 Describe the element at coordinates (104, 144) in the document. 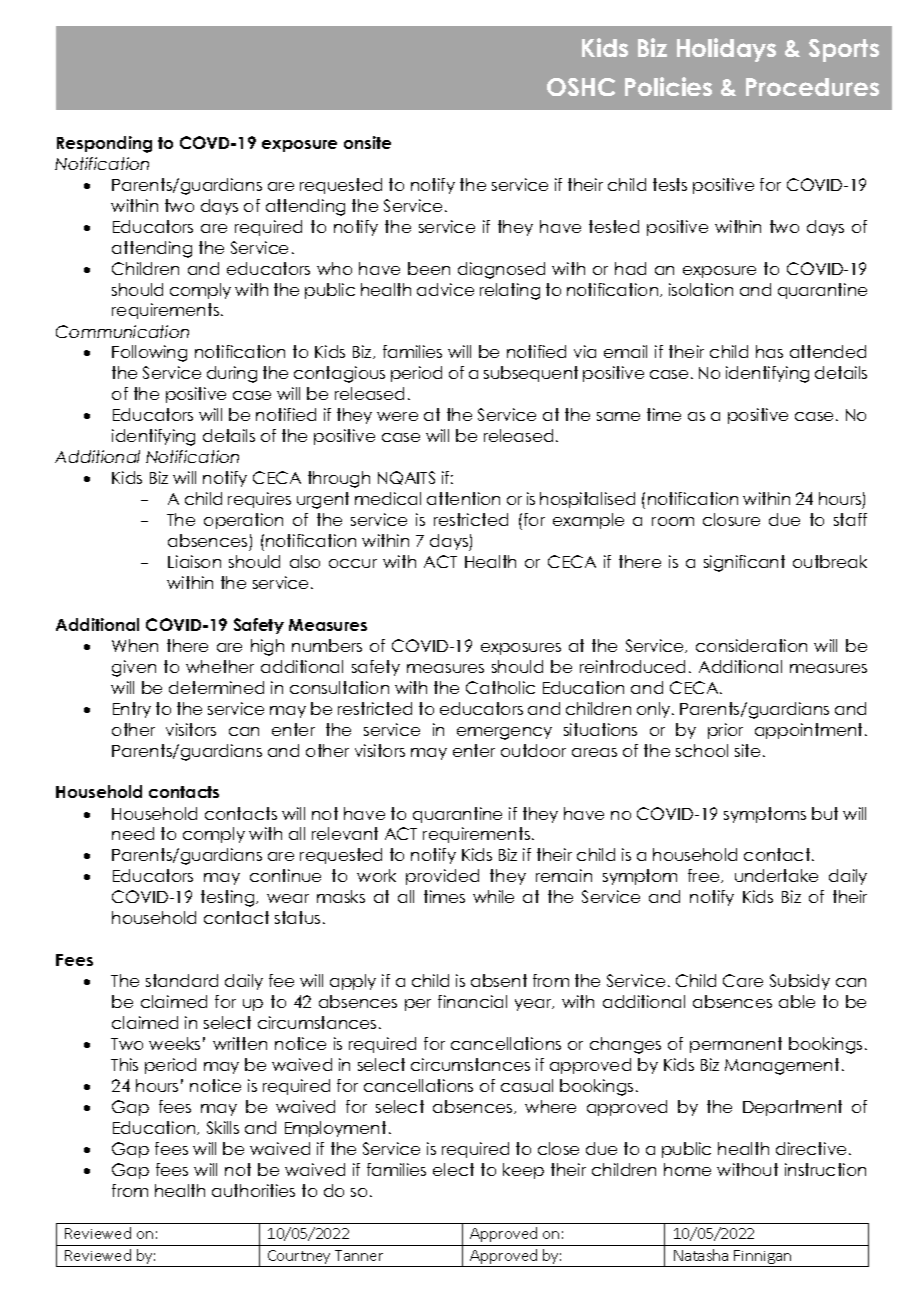

I see `Responding` at that location.
